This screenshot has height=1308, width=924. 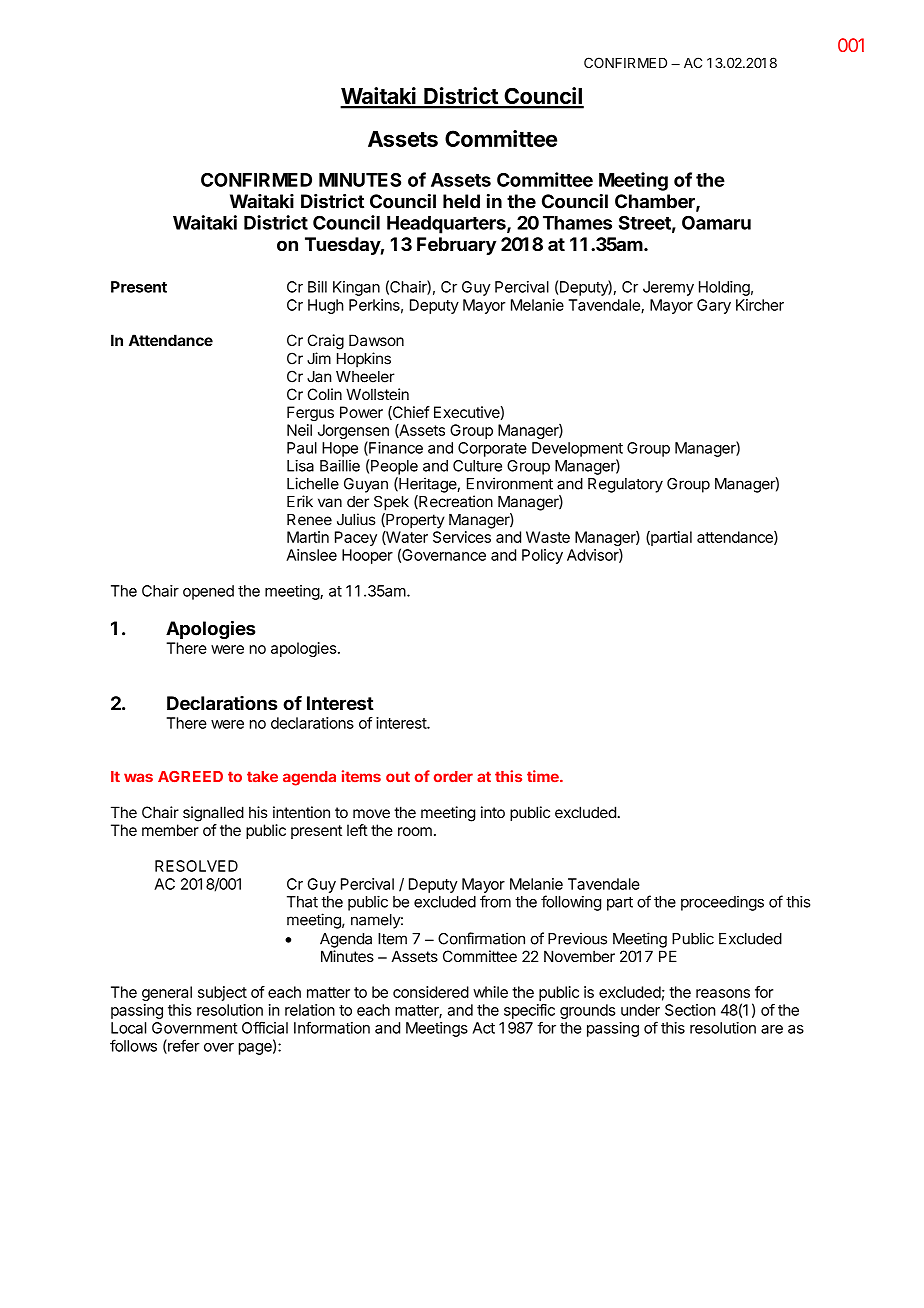 What do you see at coordinates (483, 1028) in the screenshot?
I see `Act` at bounding box center [483, 1028].
